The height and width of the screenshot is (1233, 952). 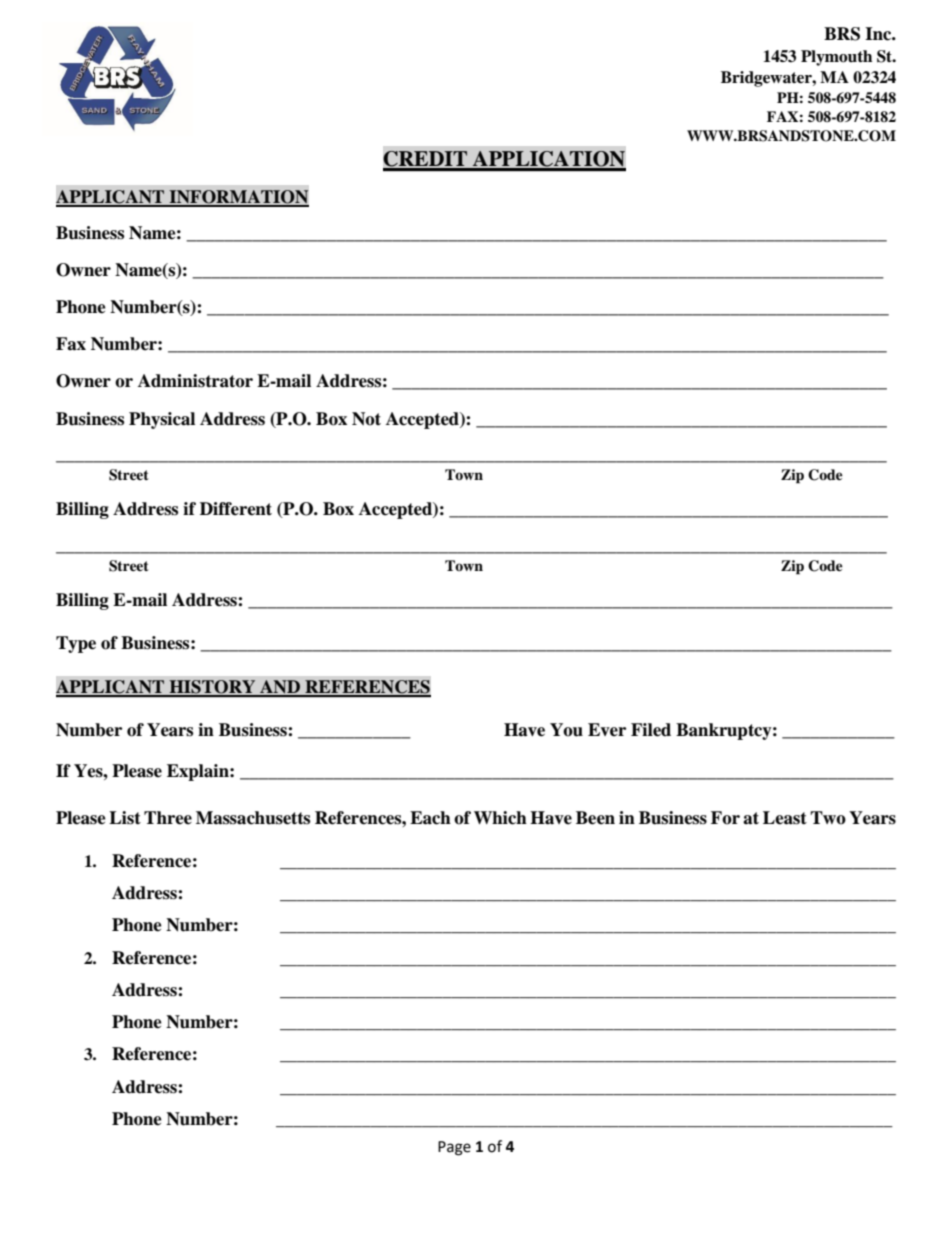 What do you see at coordinates (430, 818) in the screenshot?
I see `Each` at bounding box center [430, 818].
